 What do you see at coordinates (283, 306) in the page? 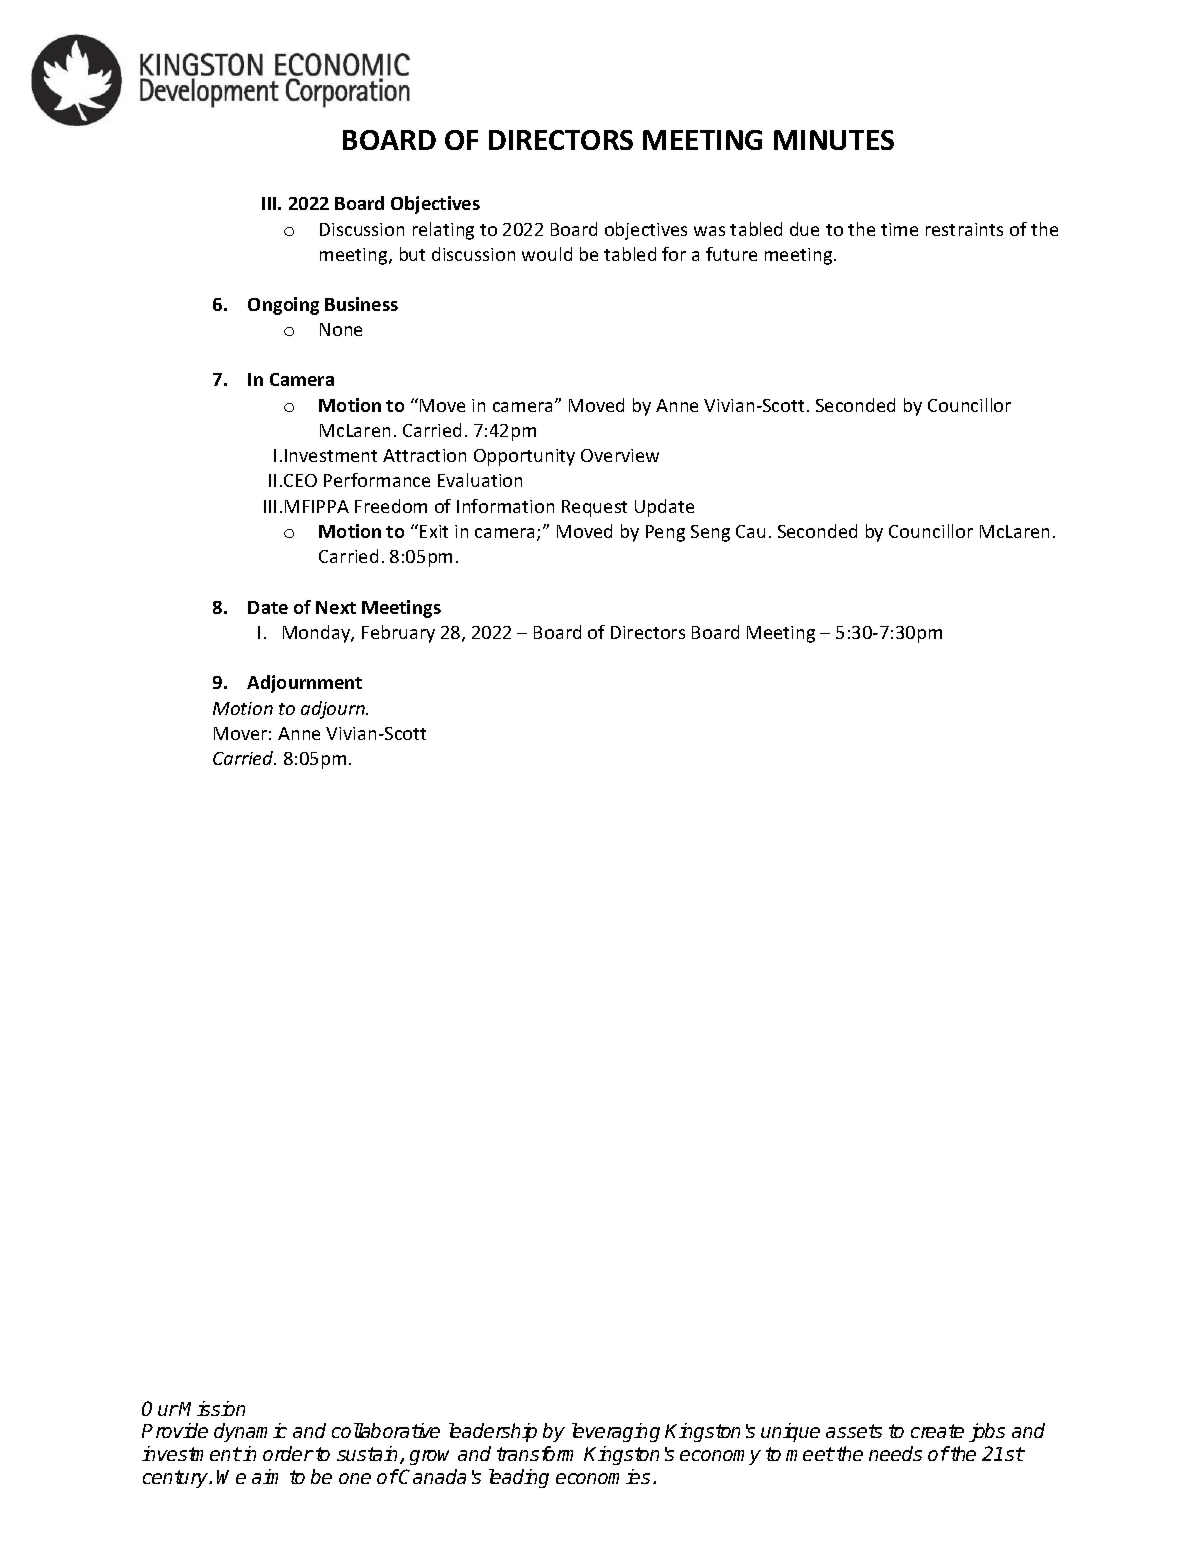
I see `Ongoing` at bounding box center [283, 306].
